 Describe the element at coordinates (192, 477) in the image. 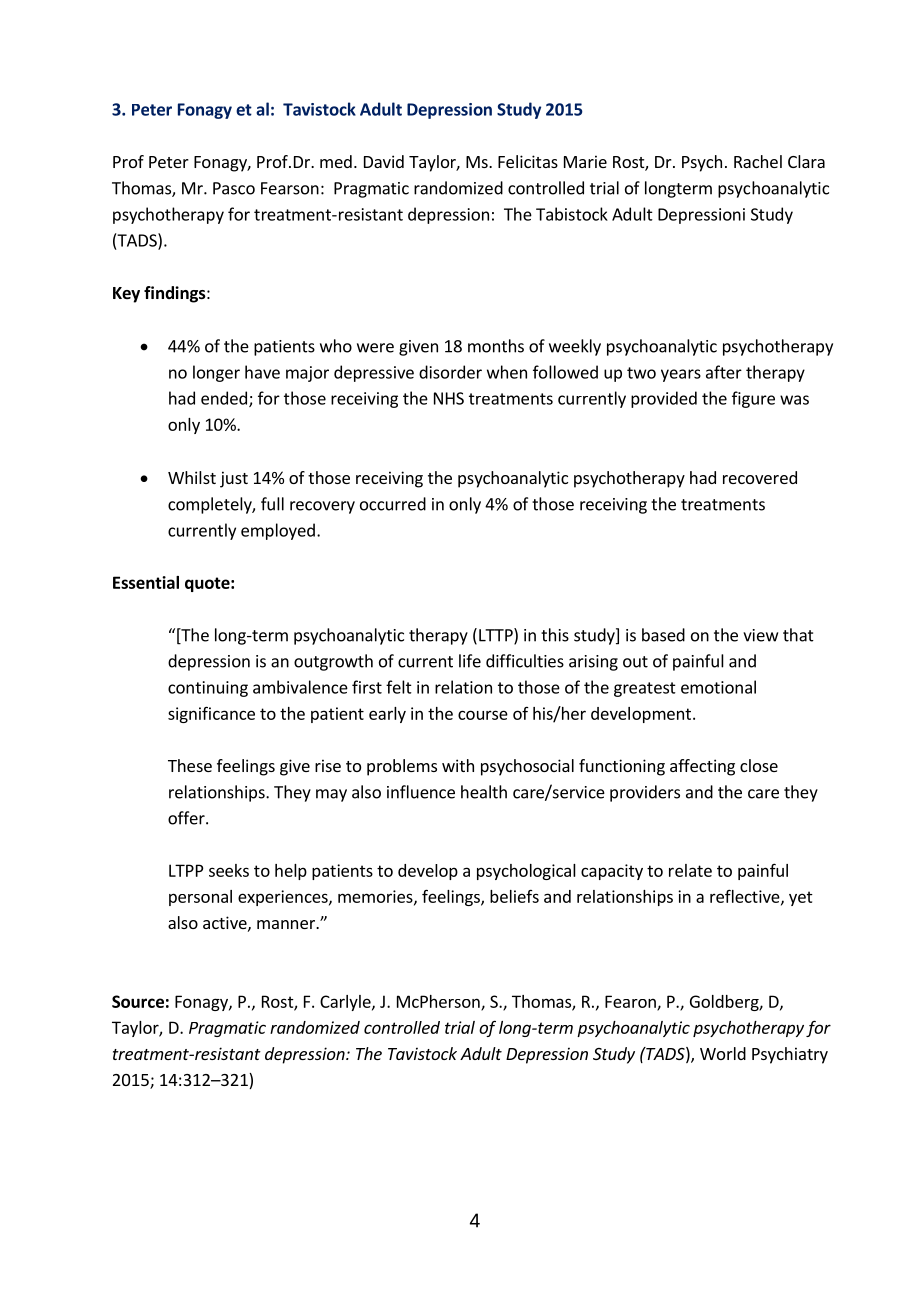

I see `Whilst` at that location.
